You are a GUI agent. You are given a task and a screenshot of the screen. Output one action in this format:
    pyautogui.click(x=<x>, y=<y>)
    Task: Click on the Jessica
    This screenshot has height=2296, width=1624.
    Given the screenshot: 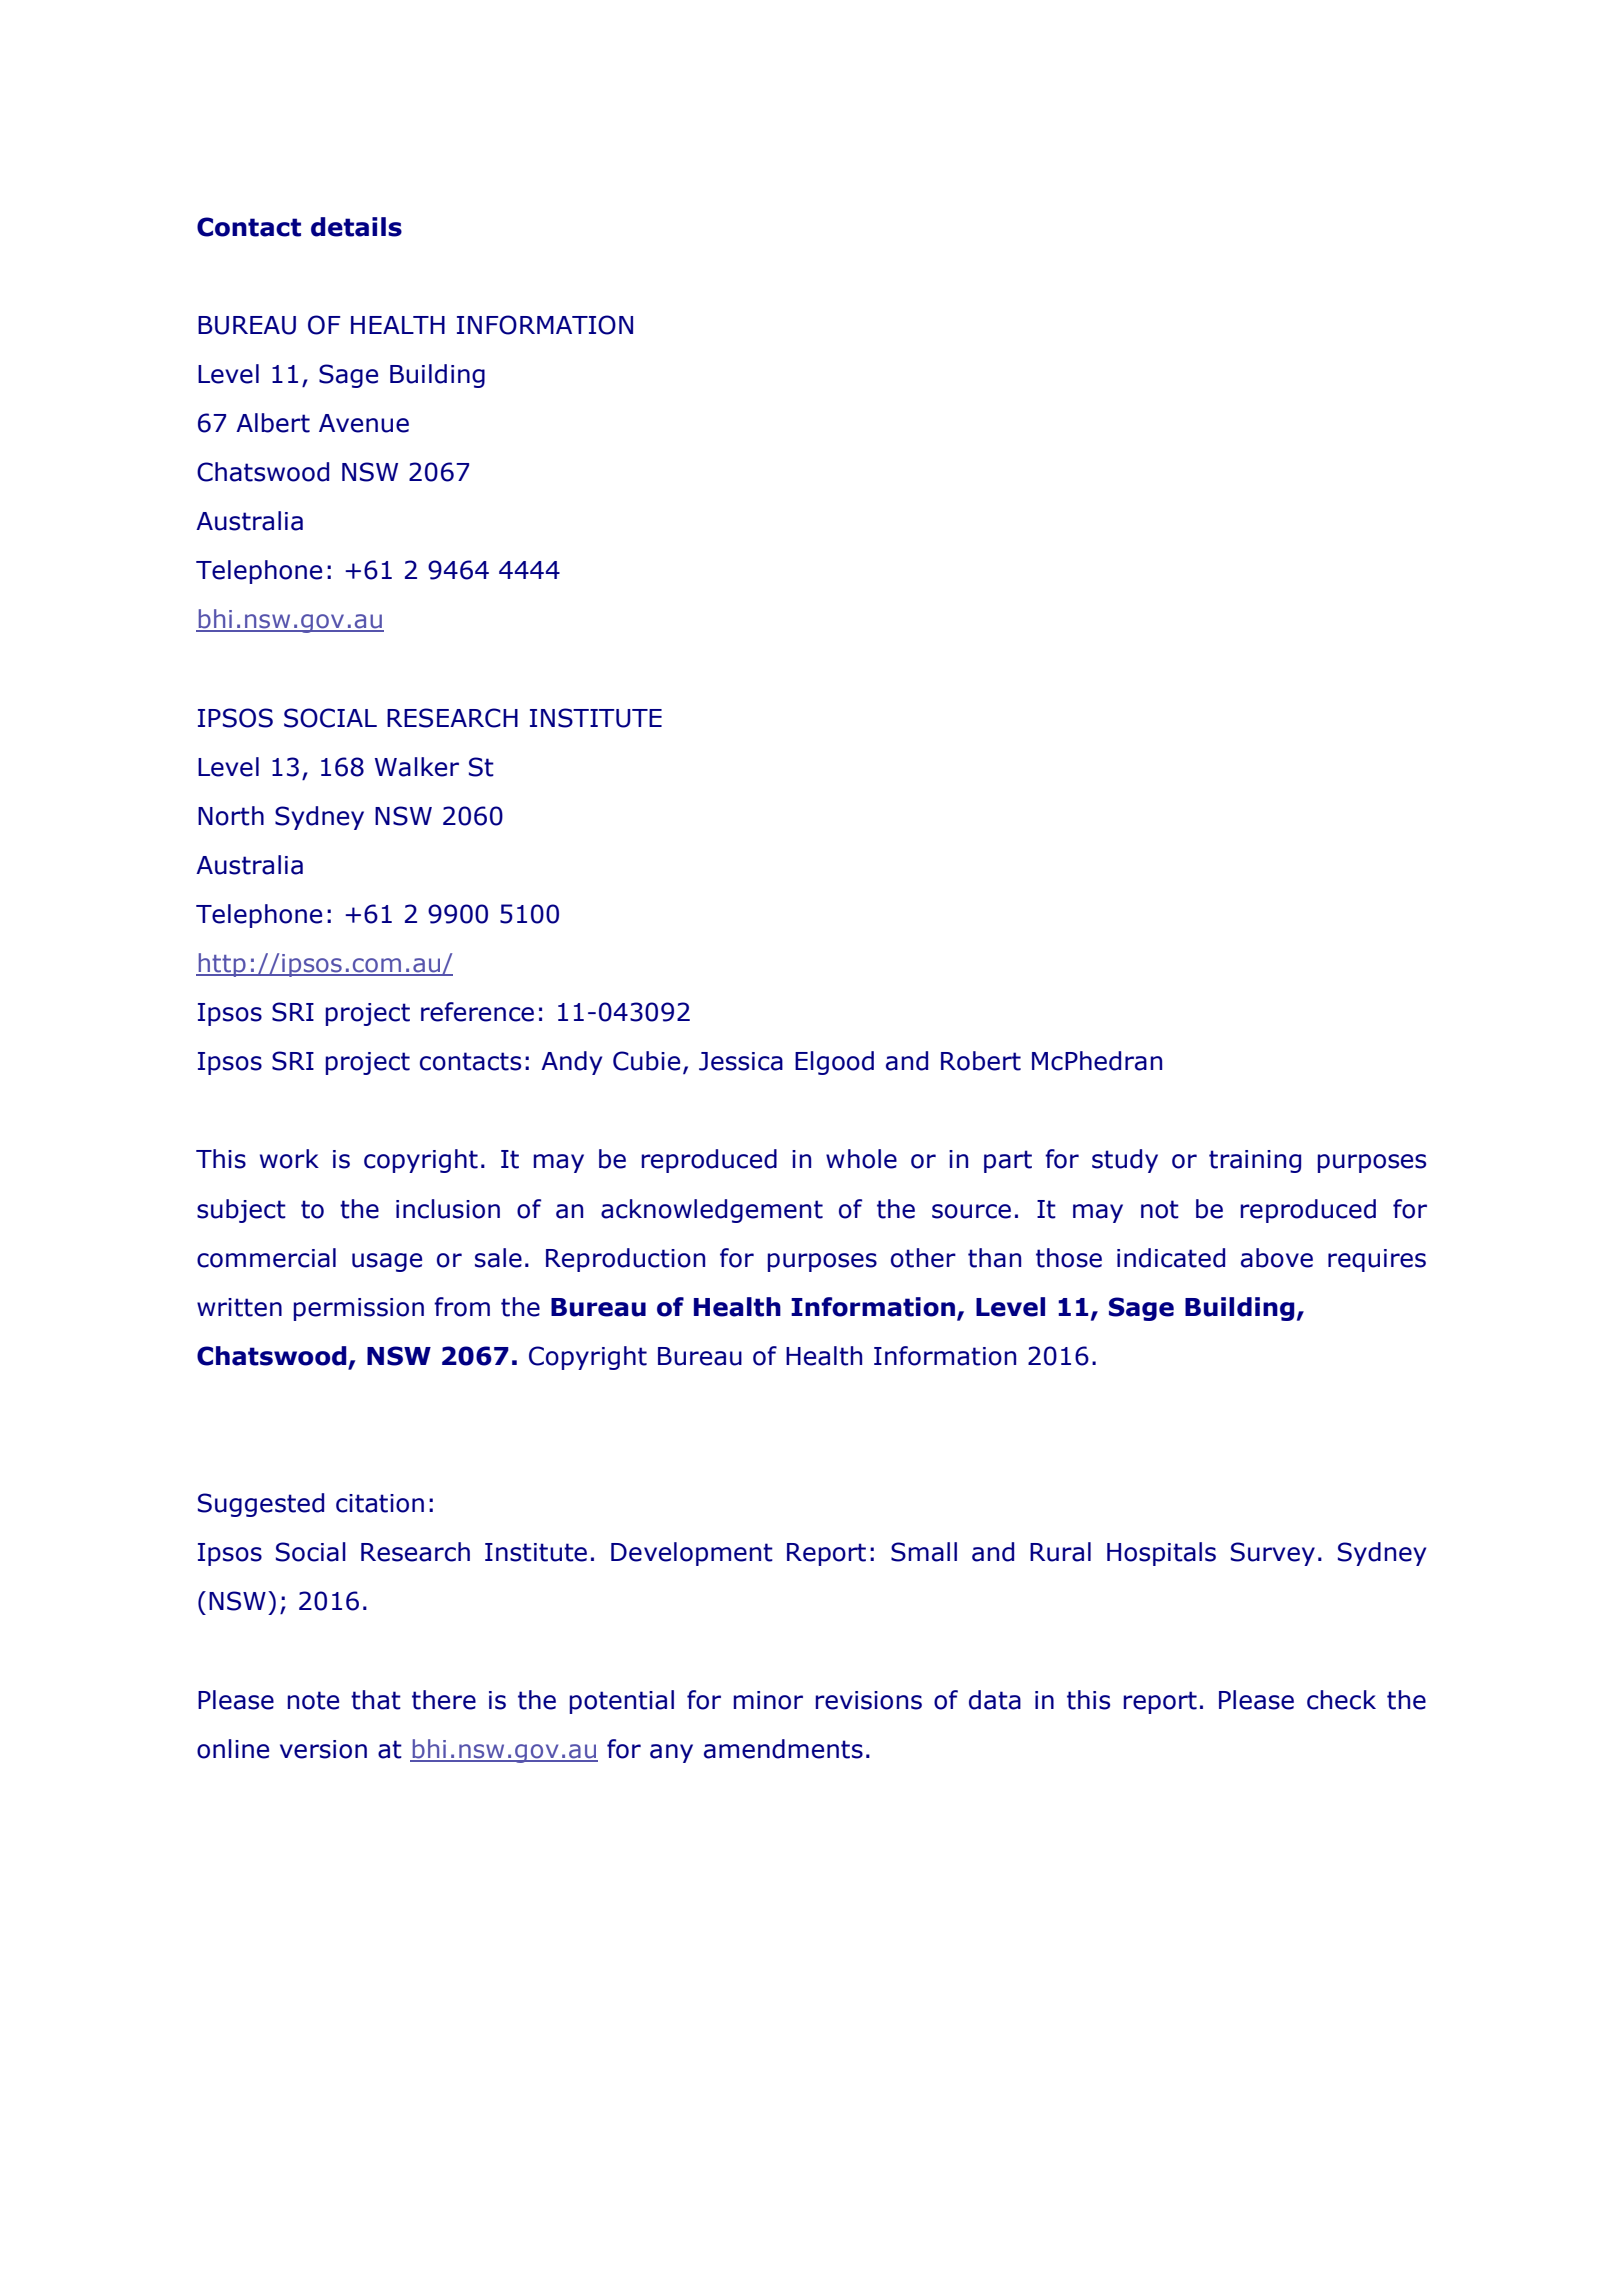 What is the action you would take?
    pyautogui.click(x=741, y=1061)
